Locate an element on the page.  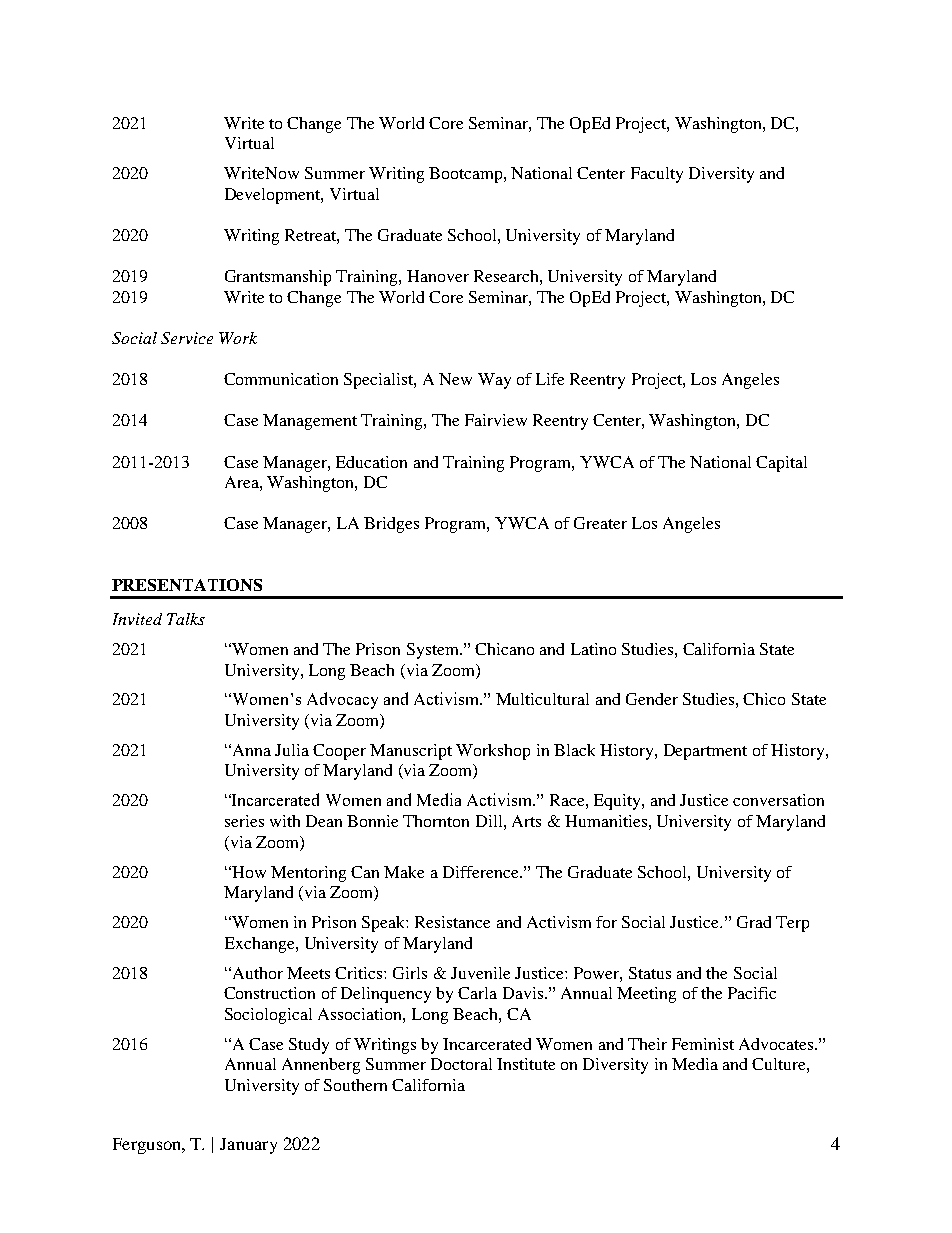
Faculty is located at coordinates (657, 175).
